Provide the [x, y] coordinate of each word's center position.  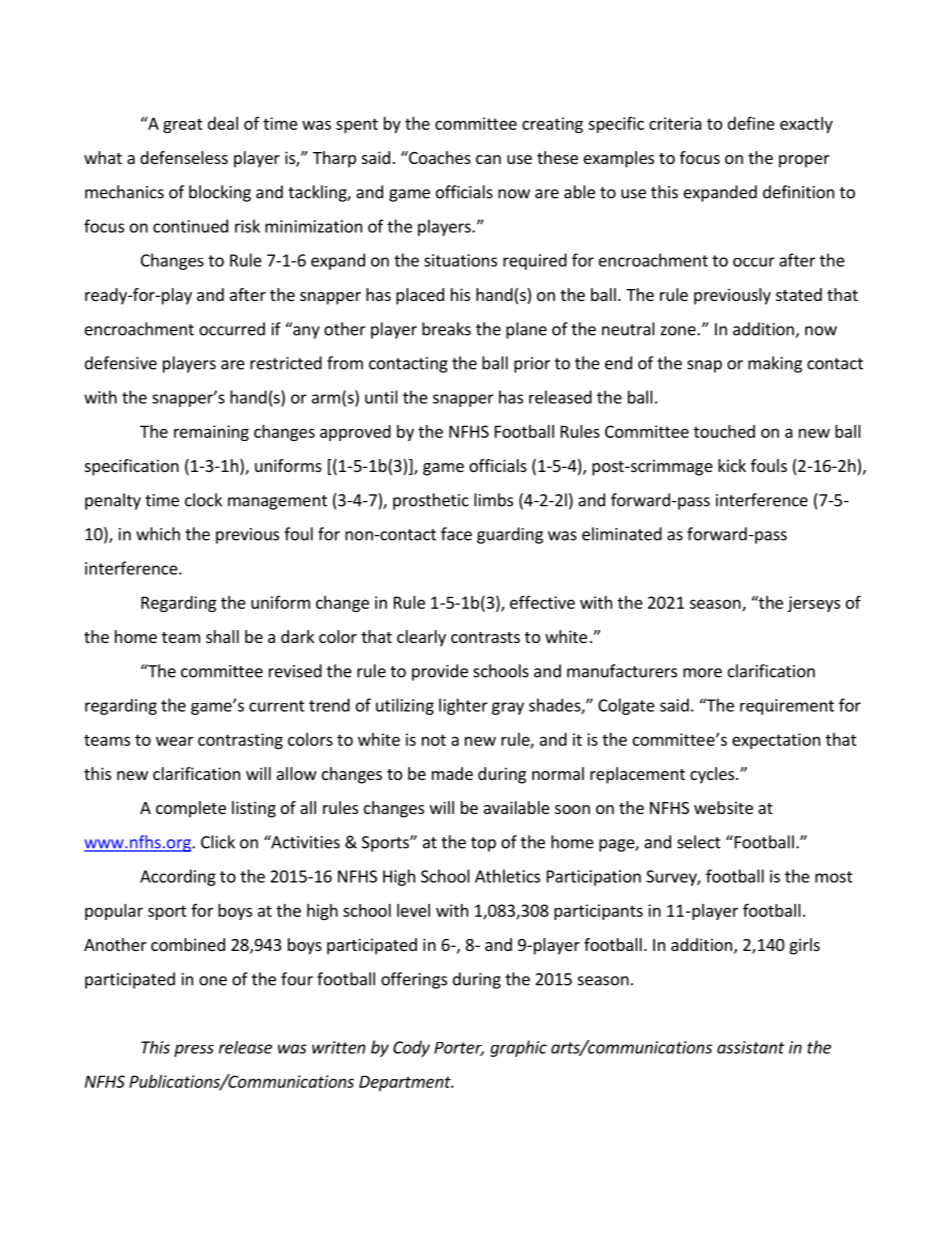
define [751, 123]
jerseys [814, 604]
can [488, 159]
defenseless [184, 157]
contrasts [485, 637]
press [194, 1050]
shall [222, 636]
